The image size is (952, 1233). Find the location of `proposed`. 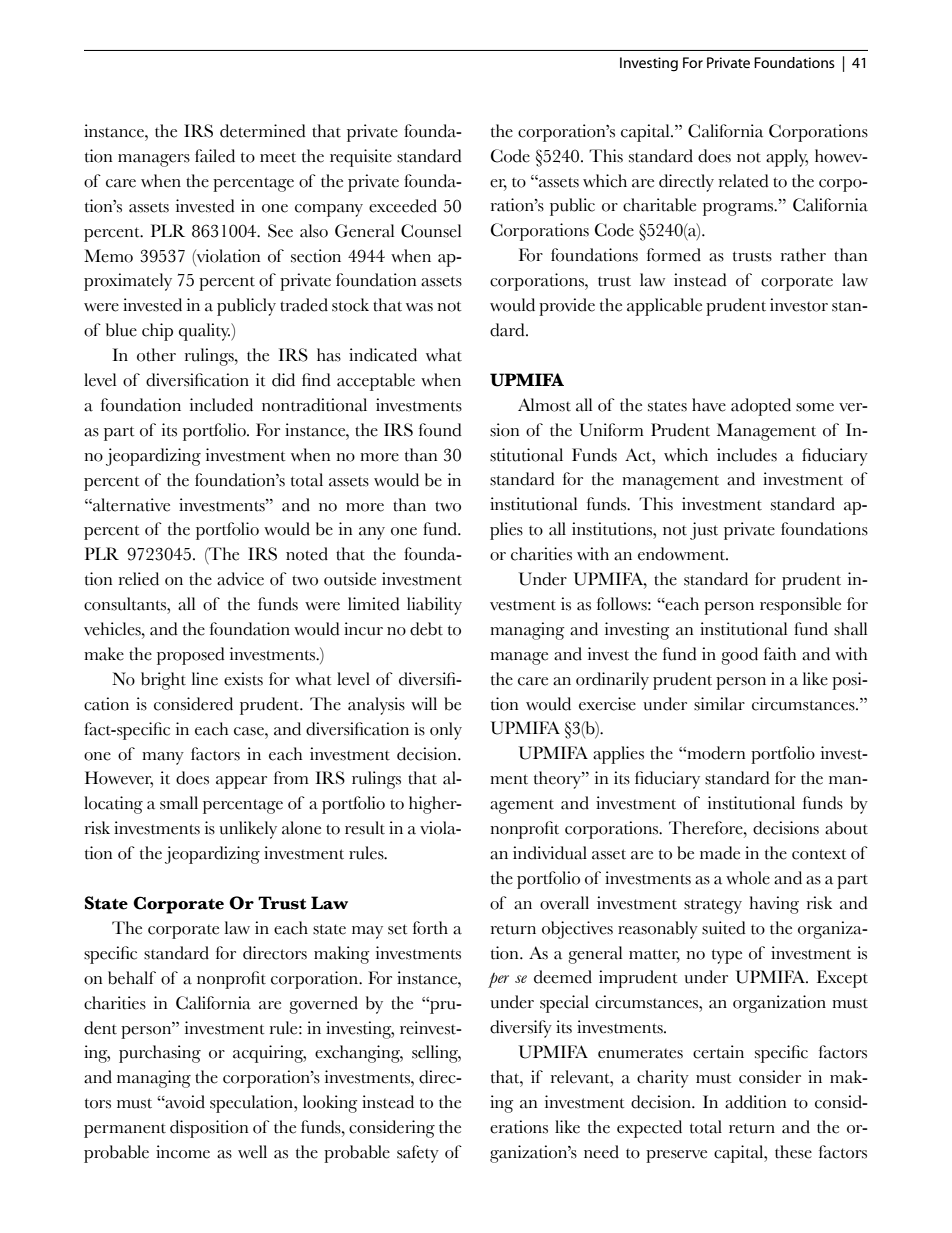

proposed is located at coordinates (191, 656).
